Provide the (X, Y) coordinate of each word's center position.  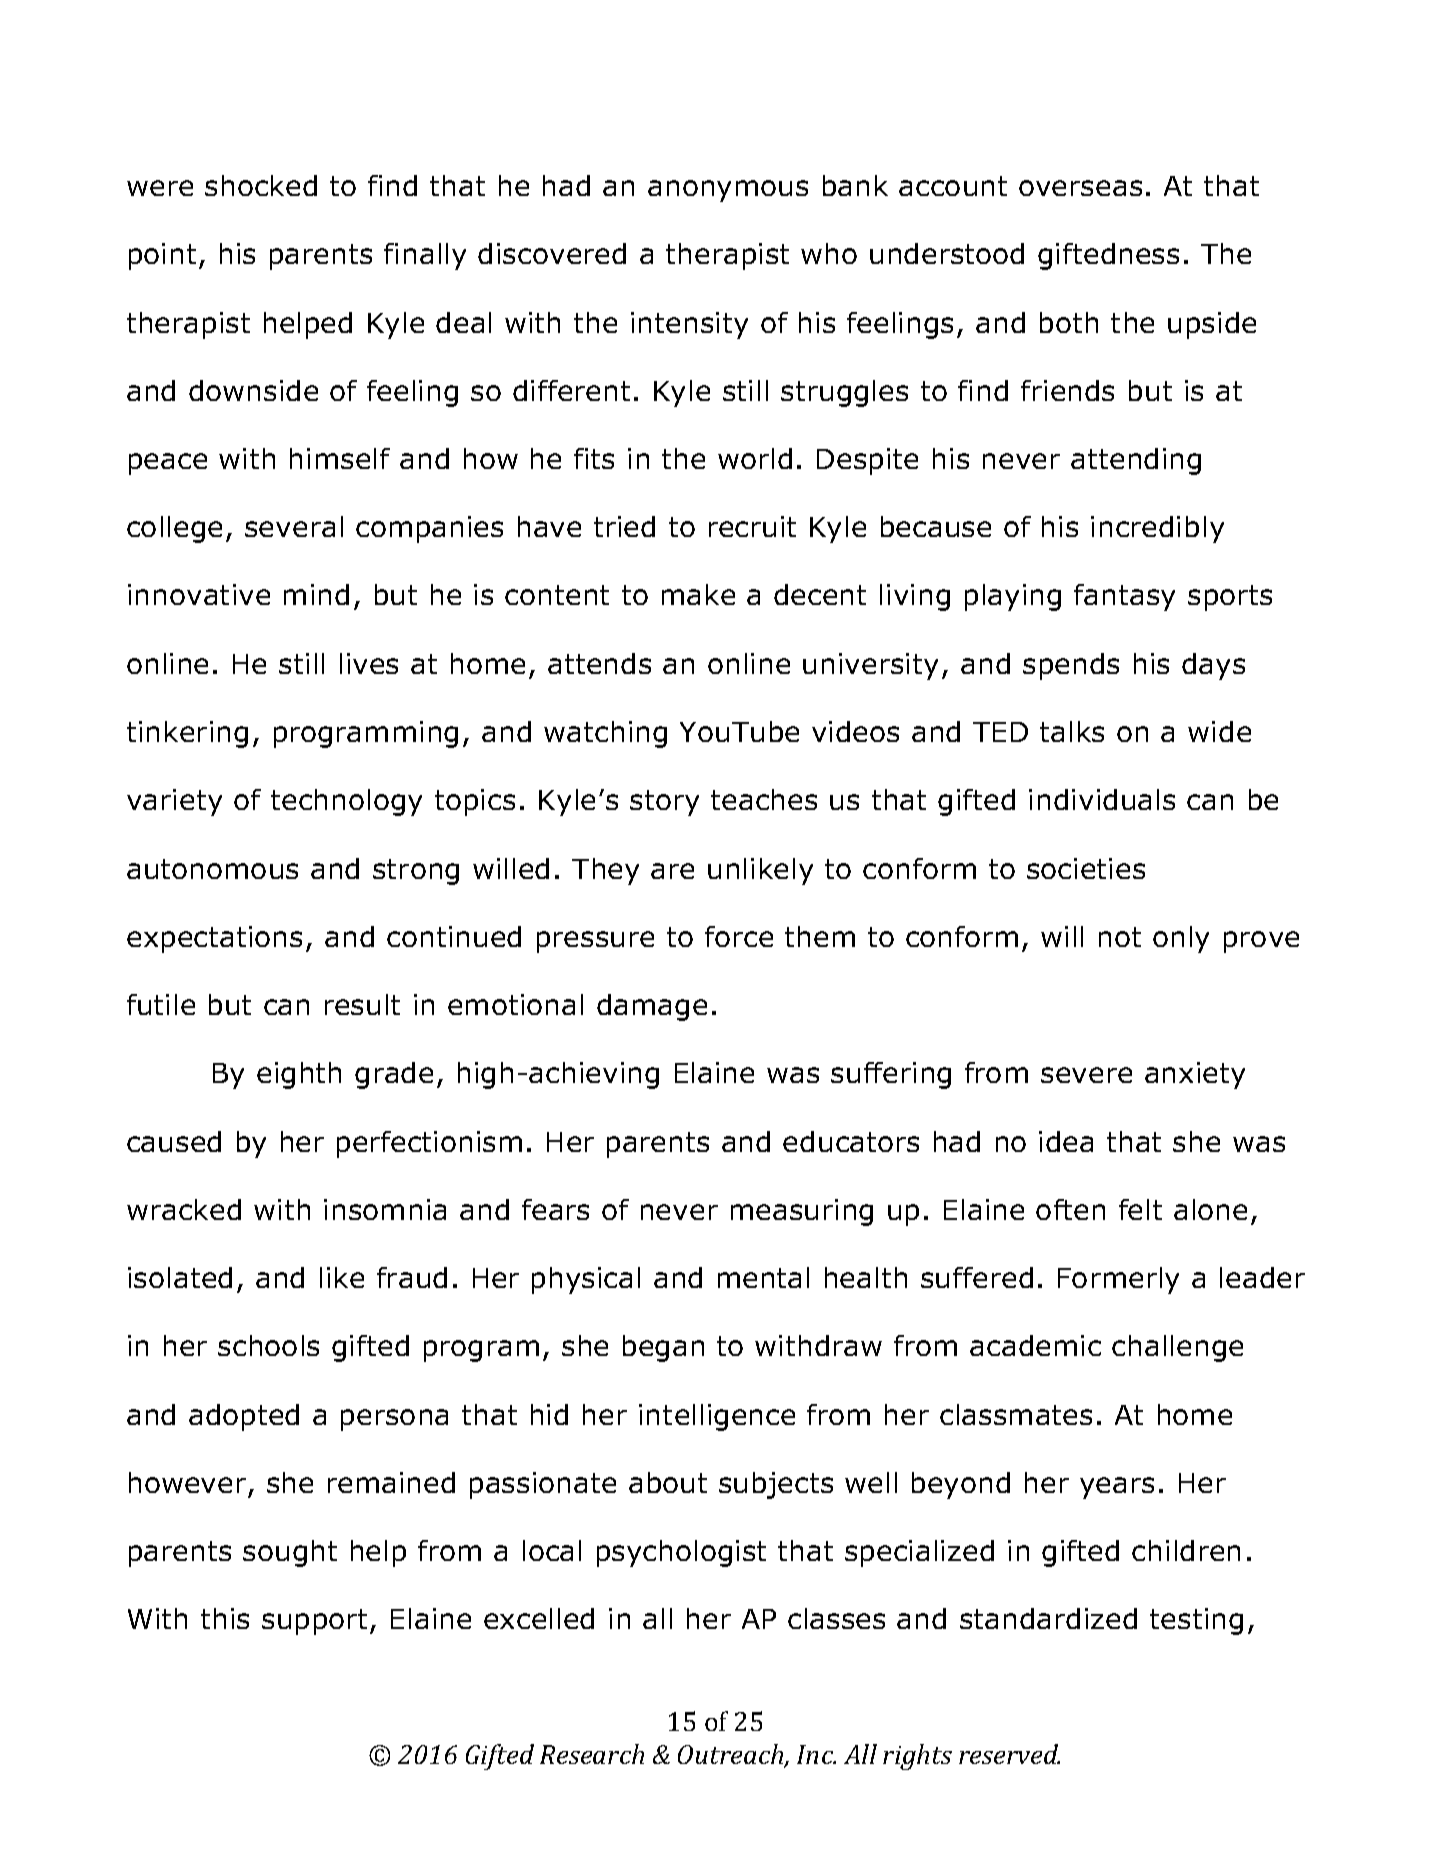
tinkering (187, 734)
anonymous (728, 191)
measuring (802, 1212)
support (316, 1622)
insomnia (385, 1209)
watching (605, 734)
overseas (1080, 188)
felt (1140, 1209)
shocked (261, 185)
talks (1072, 731)
